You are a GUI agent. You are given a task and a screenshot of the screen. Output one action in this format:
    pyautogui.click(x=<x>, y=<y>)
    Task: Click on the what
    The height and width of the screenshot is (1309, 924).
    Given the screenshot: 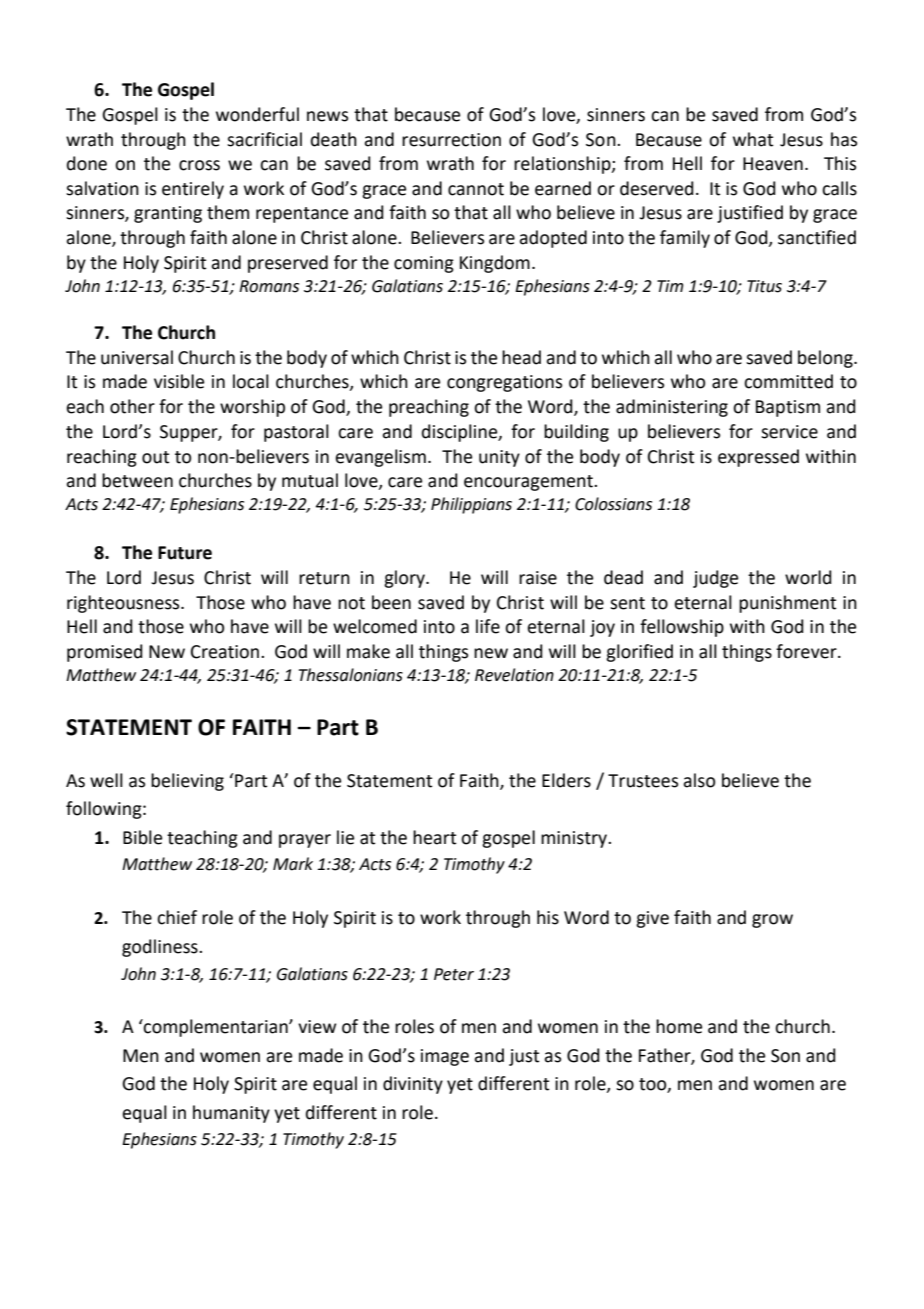 What is the action you would take?
    pyautogui.click(x=753, y=139)
